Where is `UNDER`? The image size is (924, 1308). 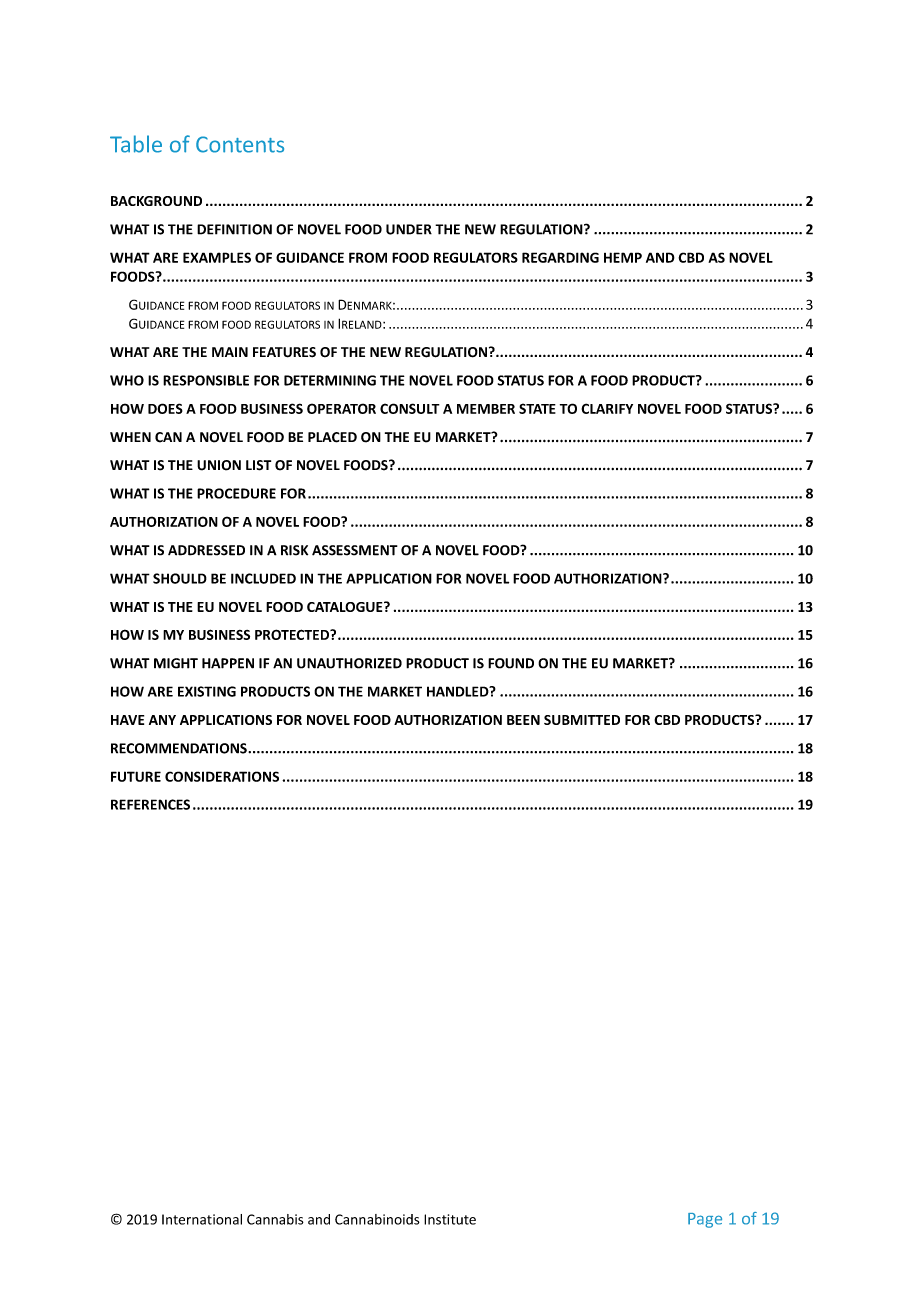
UNDER is located at coordinates (409, 229).
